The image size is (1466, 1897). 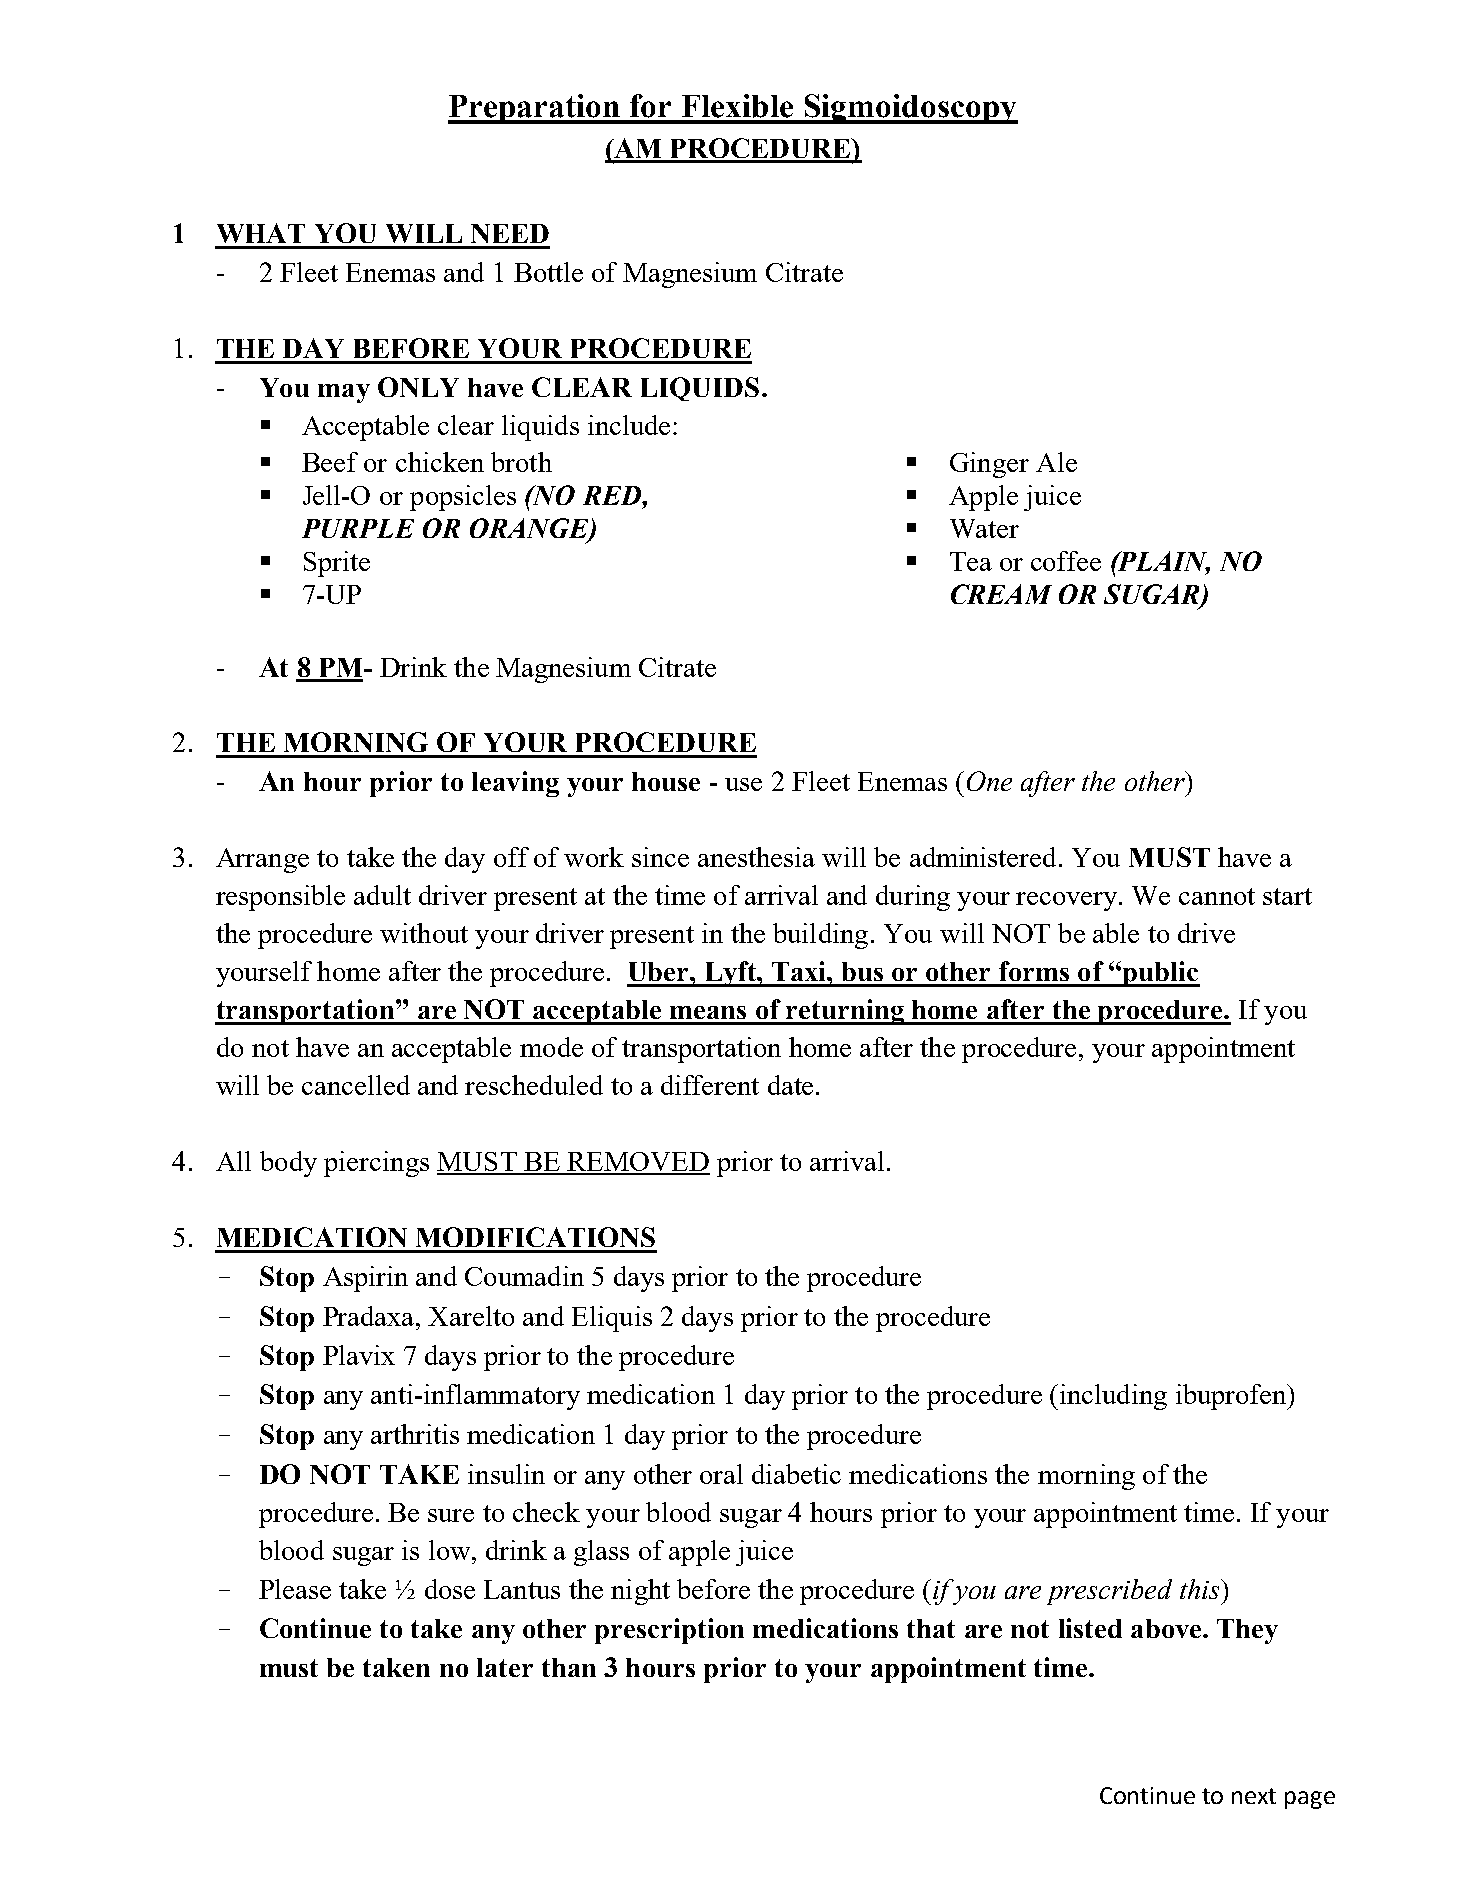 I want to click on without, so click(x=424, y=933).
